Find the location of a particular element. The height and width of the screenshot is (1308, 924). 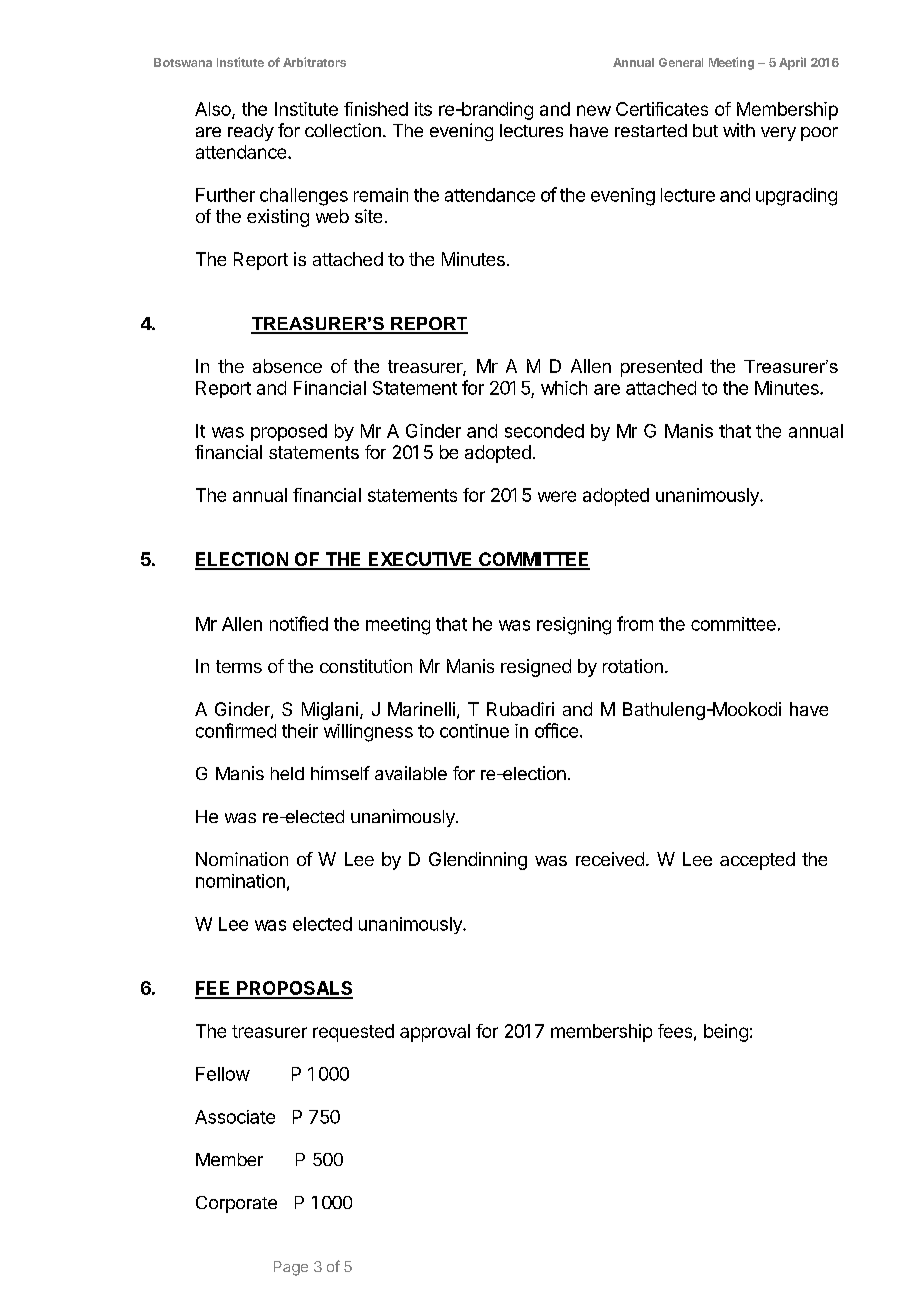

with is located at coordinates (739, 130).
